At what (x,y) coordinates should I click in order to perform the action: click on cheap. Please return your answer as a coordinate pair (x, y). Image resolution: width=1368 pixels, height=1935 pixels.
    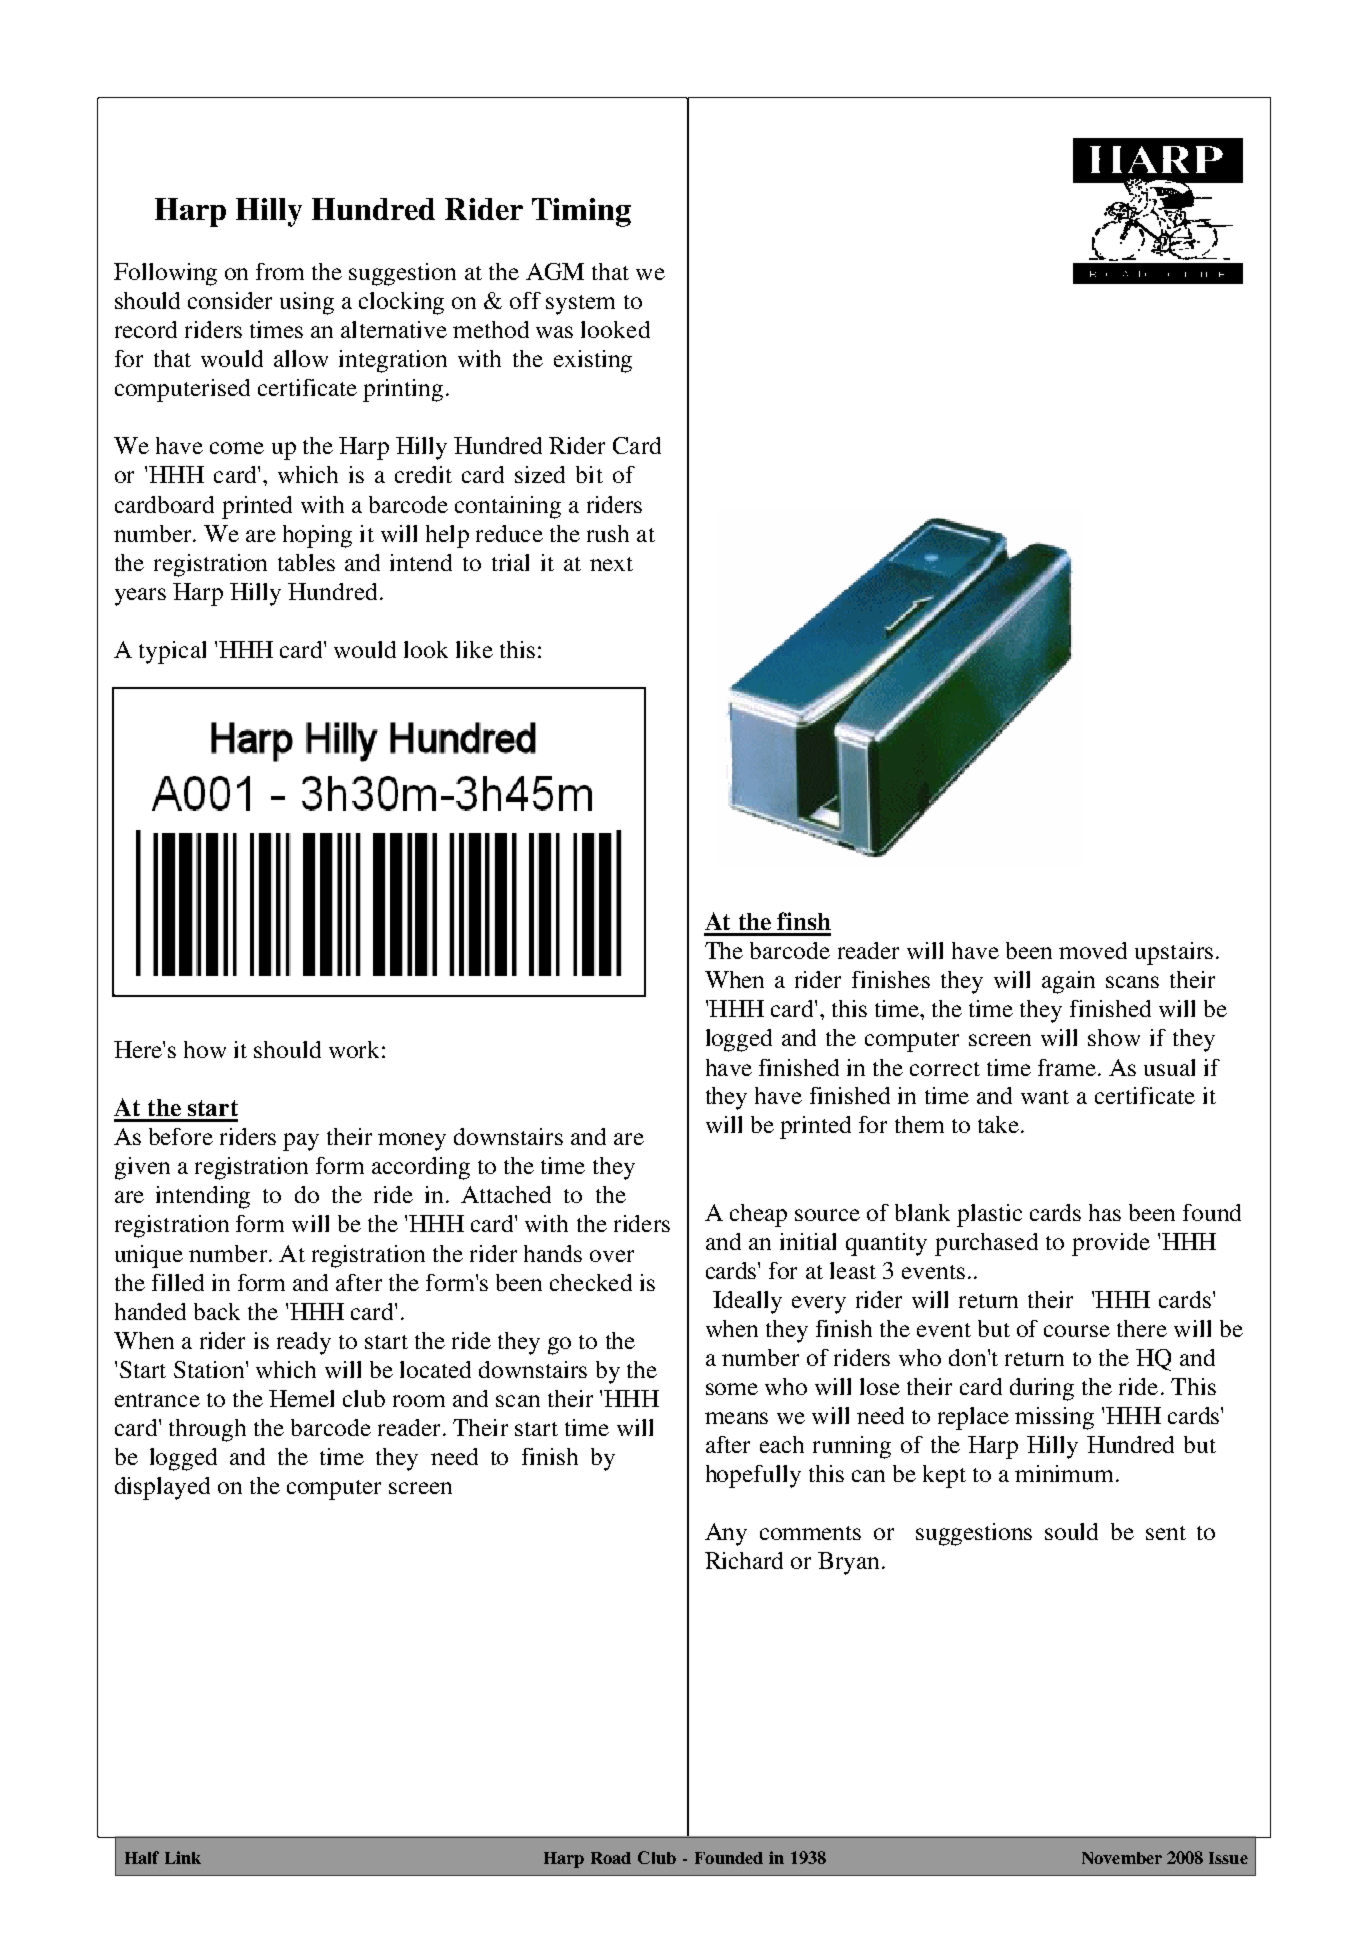
    Looking at the image, I should click on (758, 1215).
